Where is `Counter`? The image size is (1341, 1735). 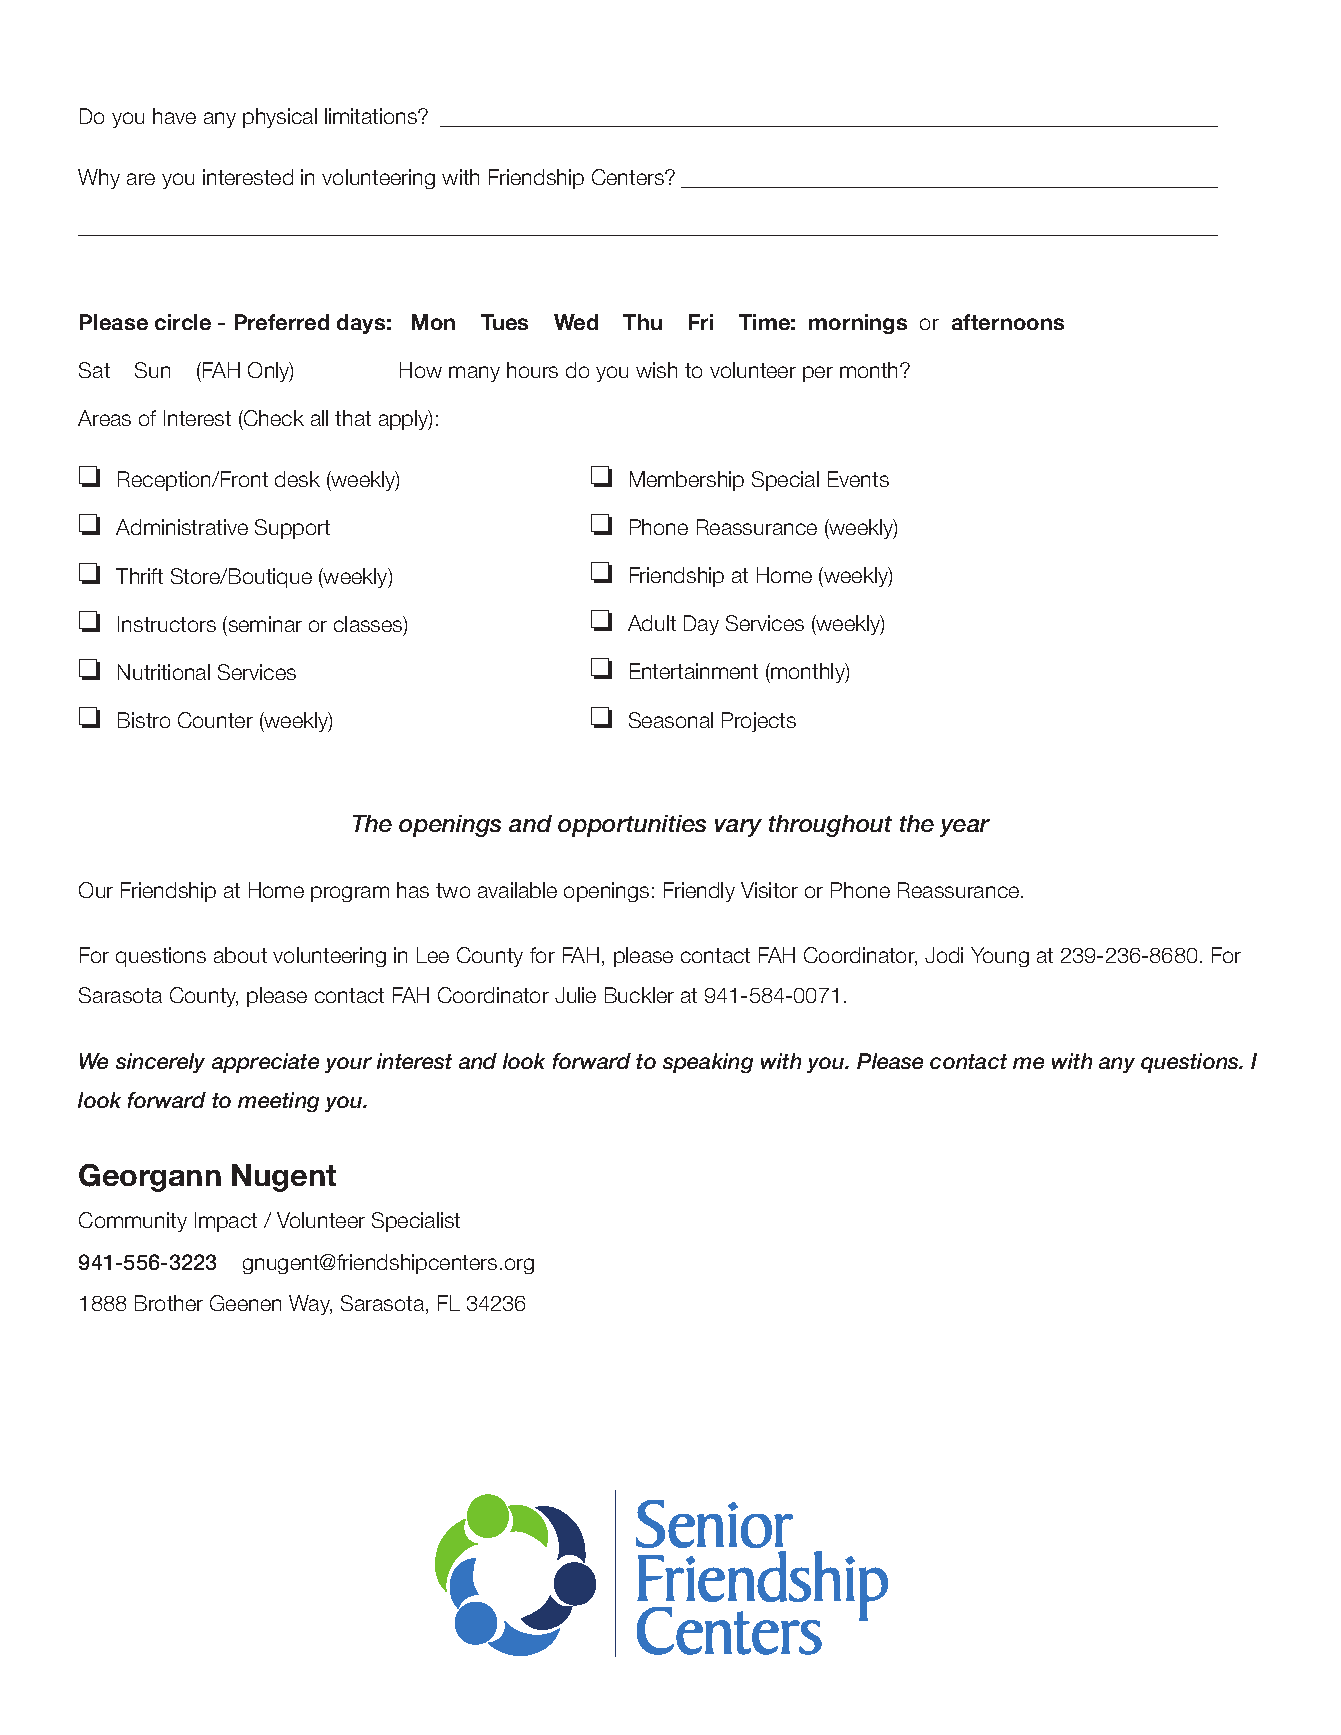 Counter is located at coordinates (215, 720).
